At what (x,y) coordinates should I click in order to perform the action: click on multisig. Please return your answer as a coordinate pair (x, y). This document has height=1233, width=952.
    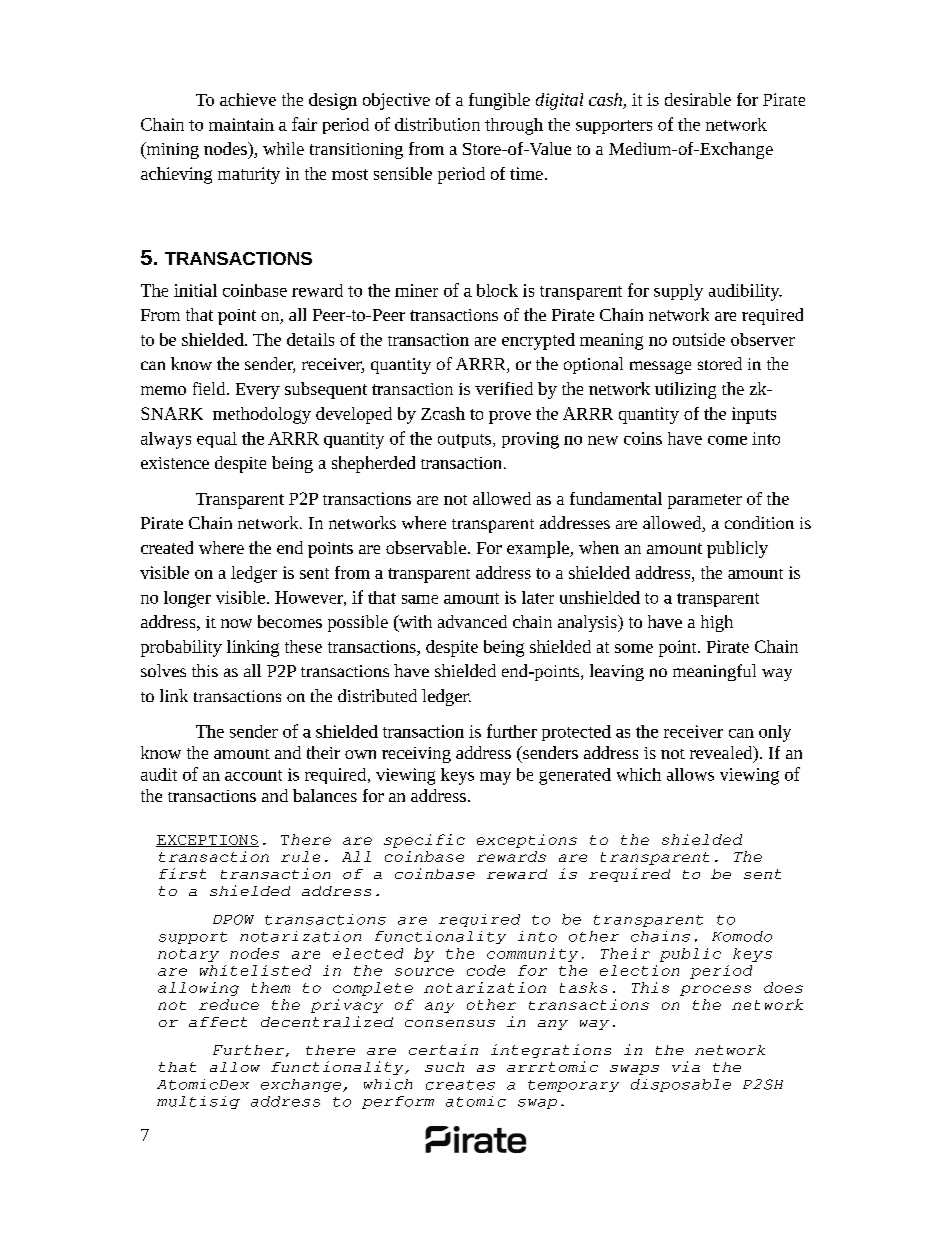
    Looking at the image, I should click on (198, 1102).
